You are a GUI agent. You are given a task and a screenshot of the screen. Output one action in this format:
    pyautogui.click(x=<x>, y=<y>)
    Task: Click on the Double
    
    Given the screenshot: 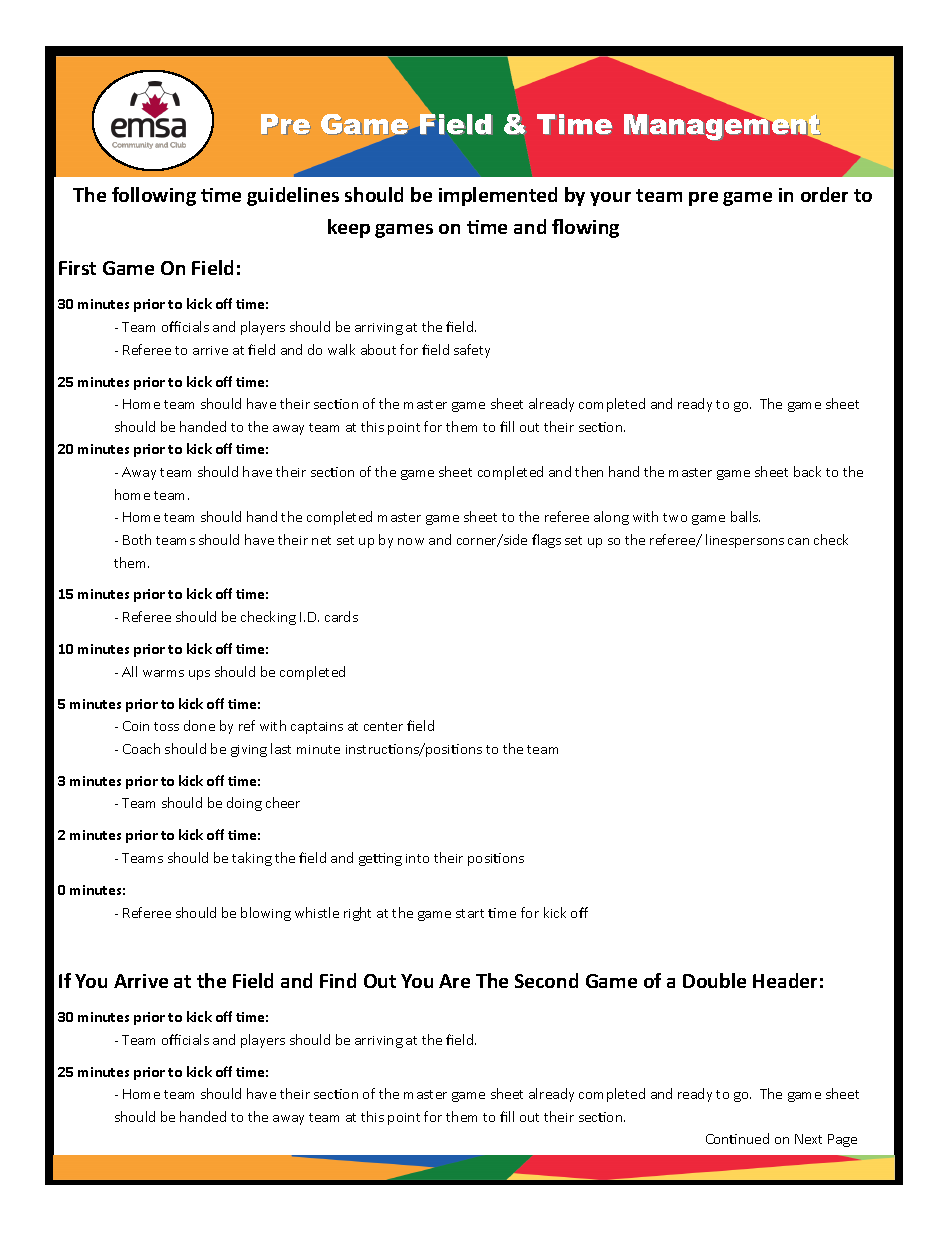 What is the action you would take?
    pyautogui.click(x=714, y=980)
